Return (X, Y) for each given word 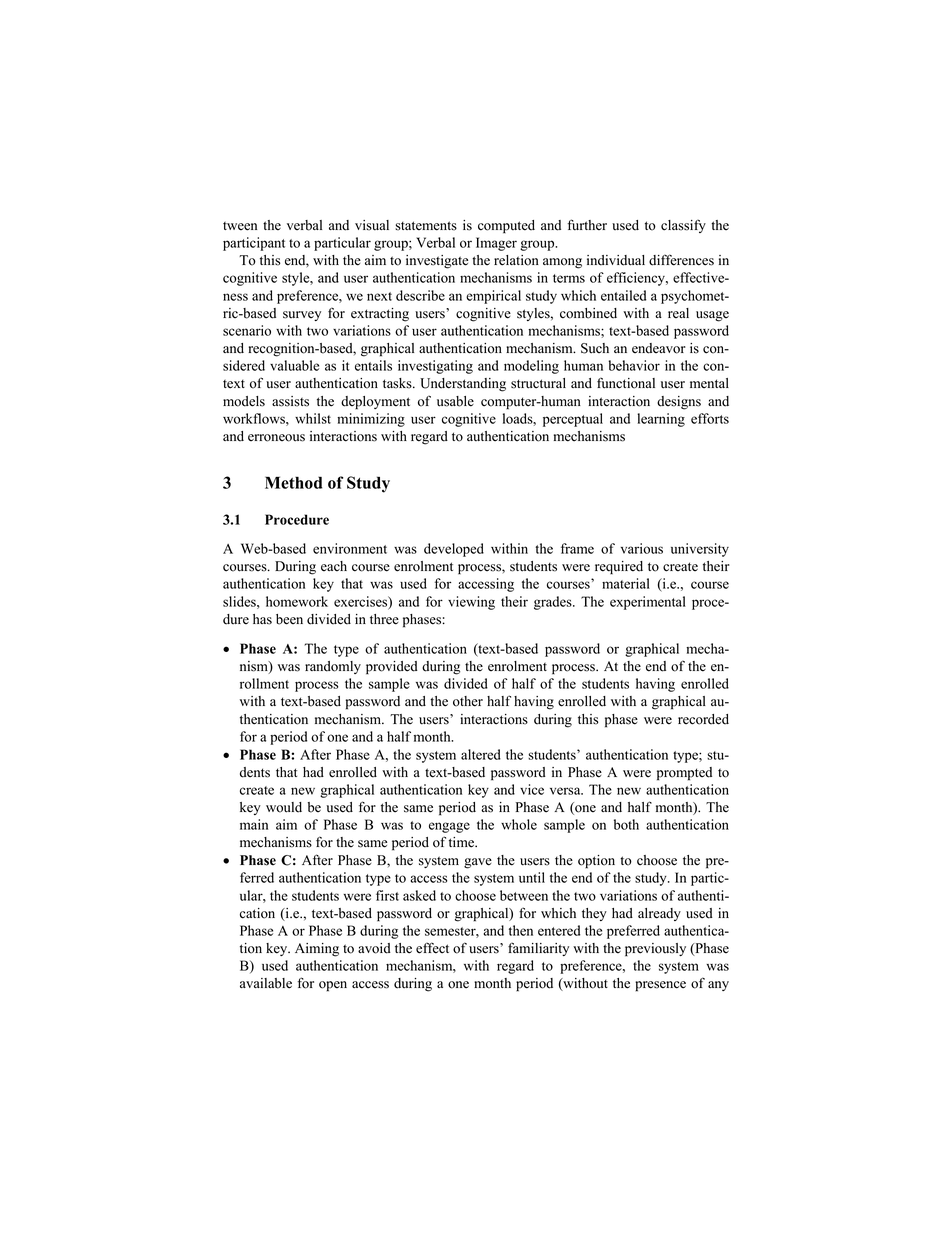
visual (372, 225)
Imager (496, 244)
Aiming (317, 950)
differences (681, 260)
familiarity (538, 949)
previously (655, 950)
